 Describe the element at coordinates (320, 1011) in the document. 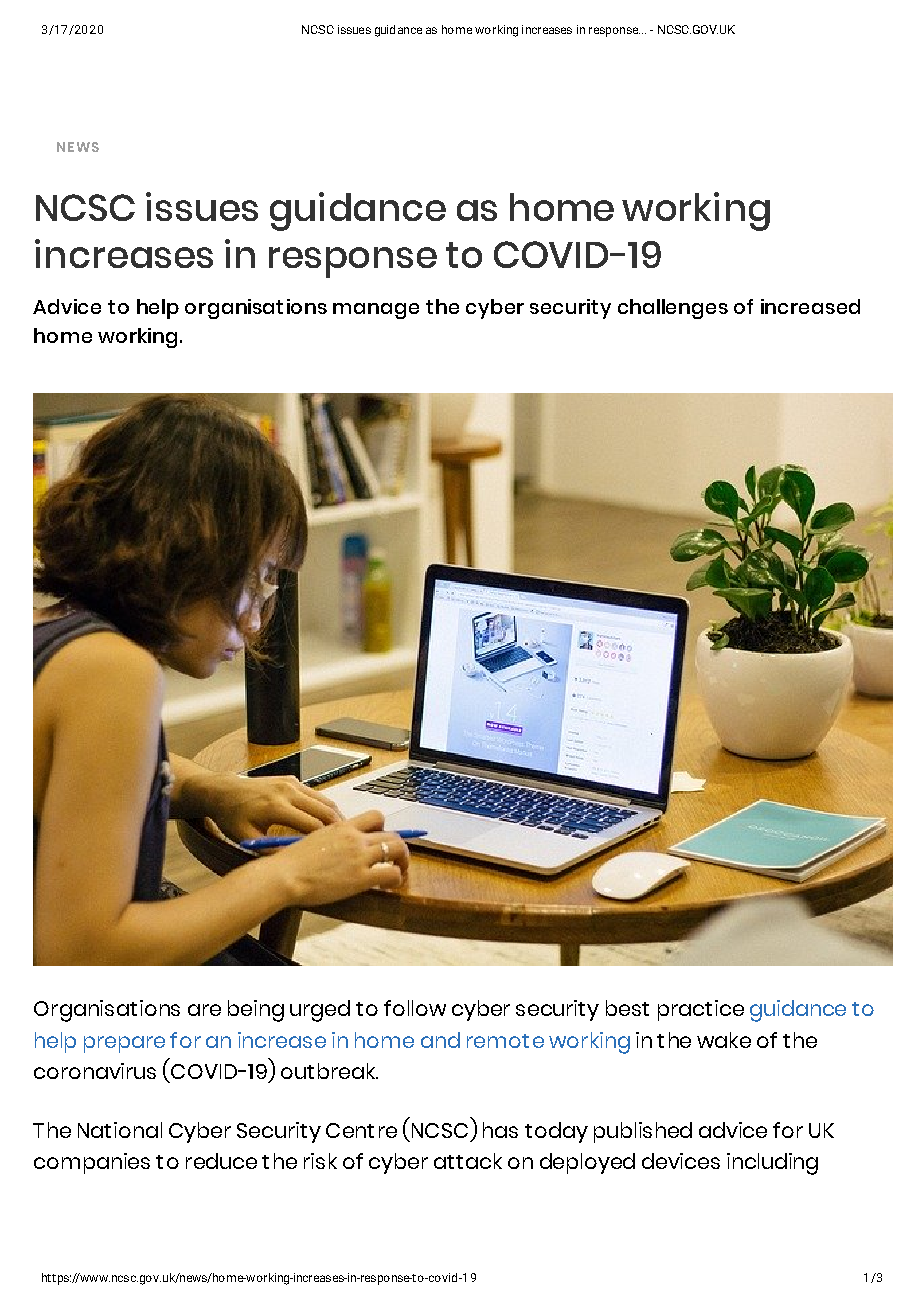

I see `urged` at that location.
